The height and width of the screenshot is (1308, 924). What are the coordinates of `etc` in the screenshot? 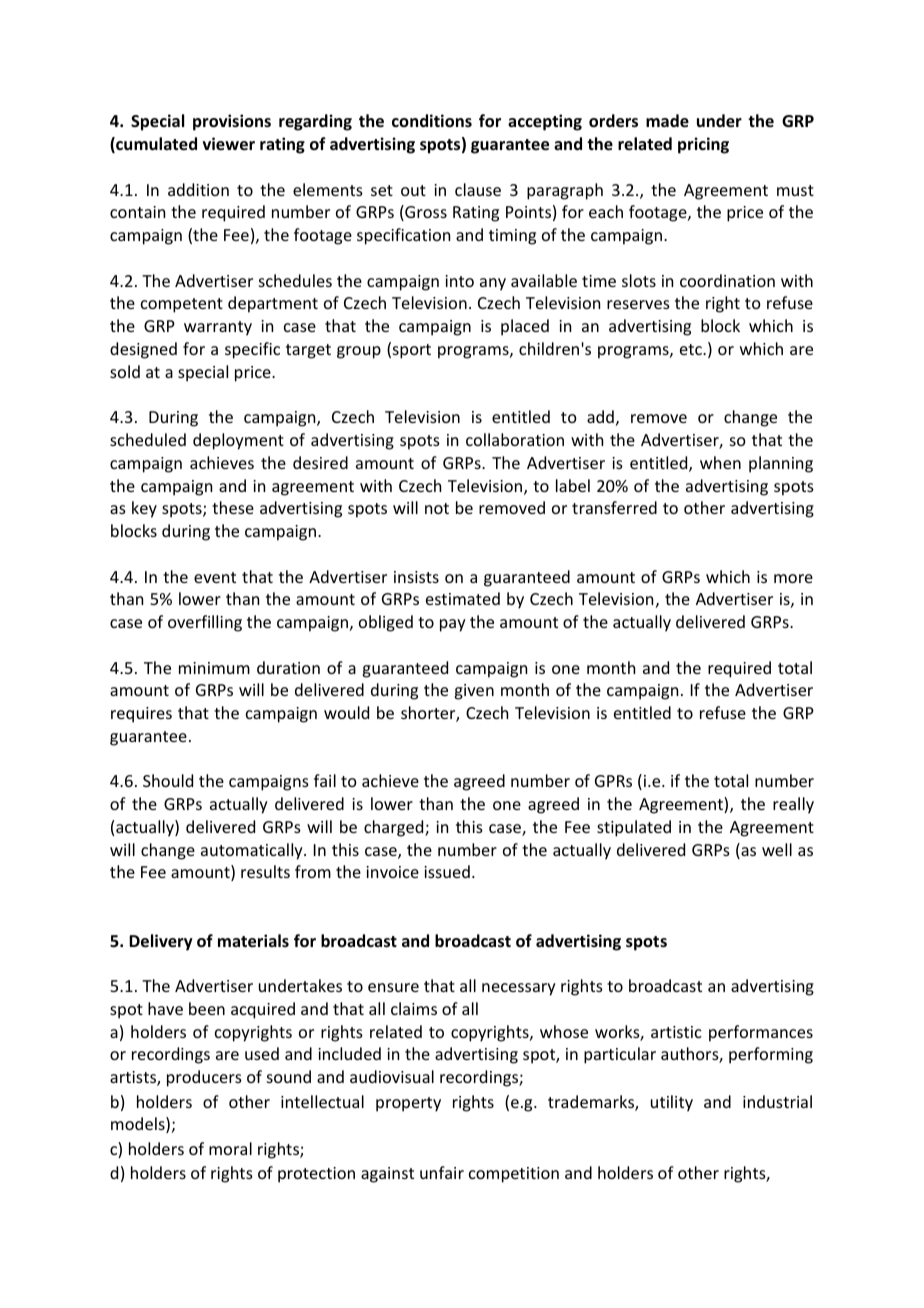 It's located at (692, 349).
